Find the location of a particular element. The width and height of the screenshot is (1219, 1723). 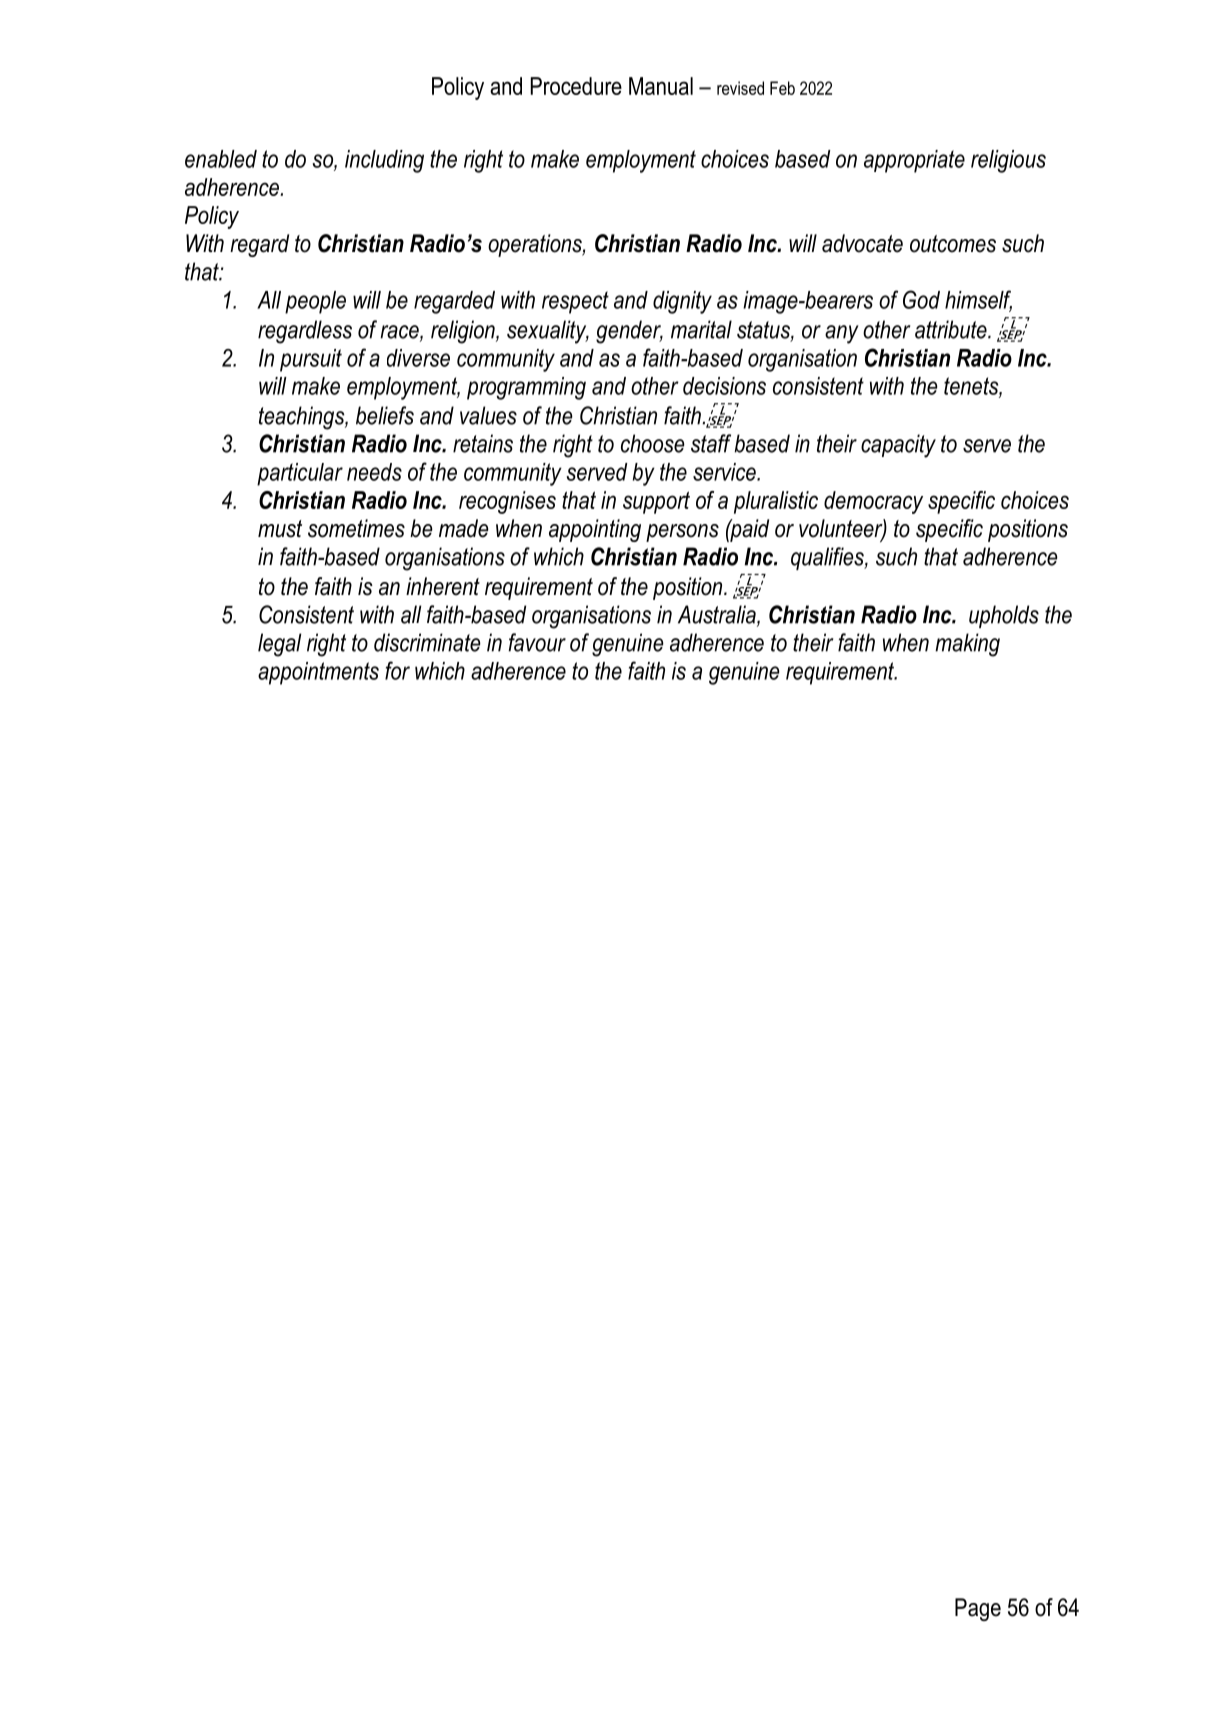

Procedure is located at coordinates (576, 86).
